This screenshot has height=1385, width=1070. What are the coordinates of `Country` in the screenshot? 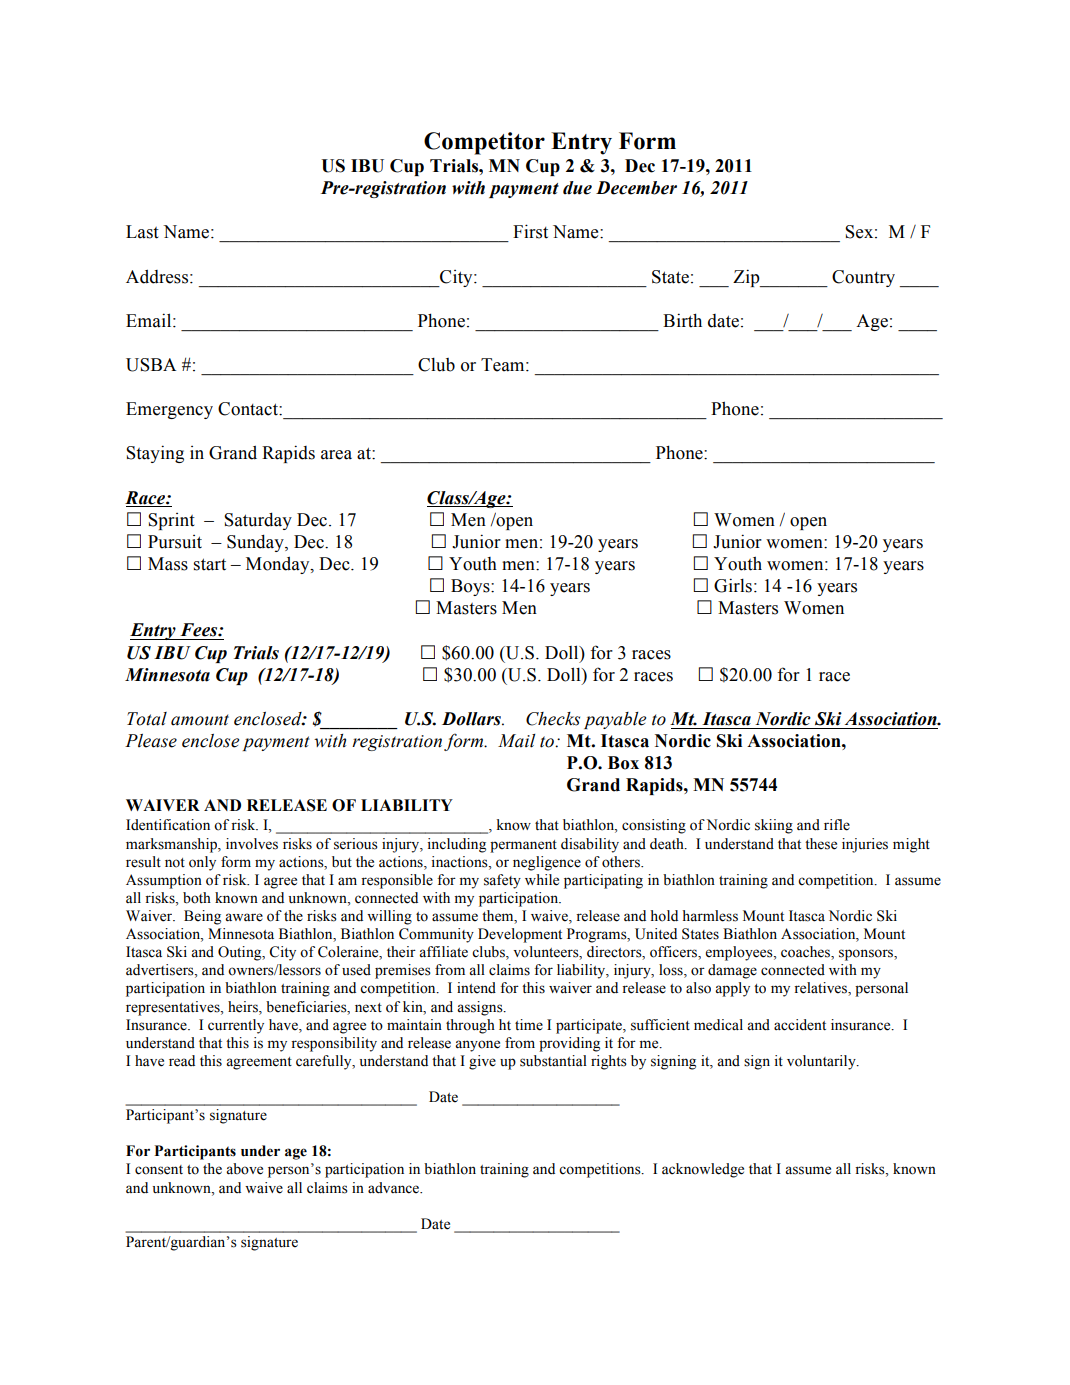 It's located at (863, 278).
